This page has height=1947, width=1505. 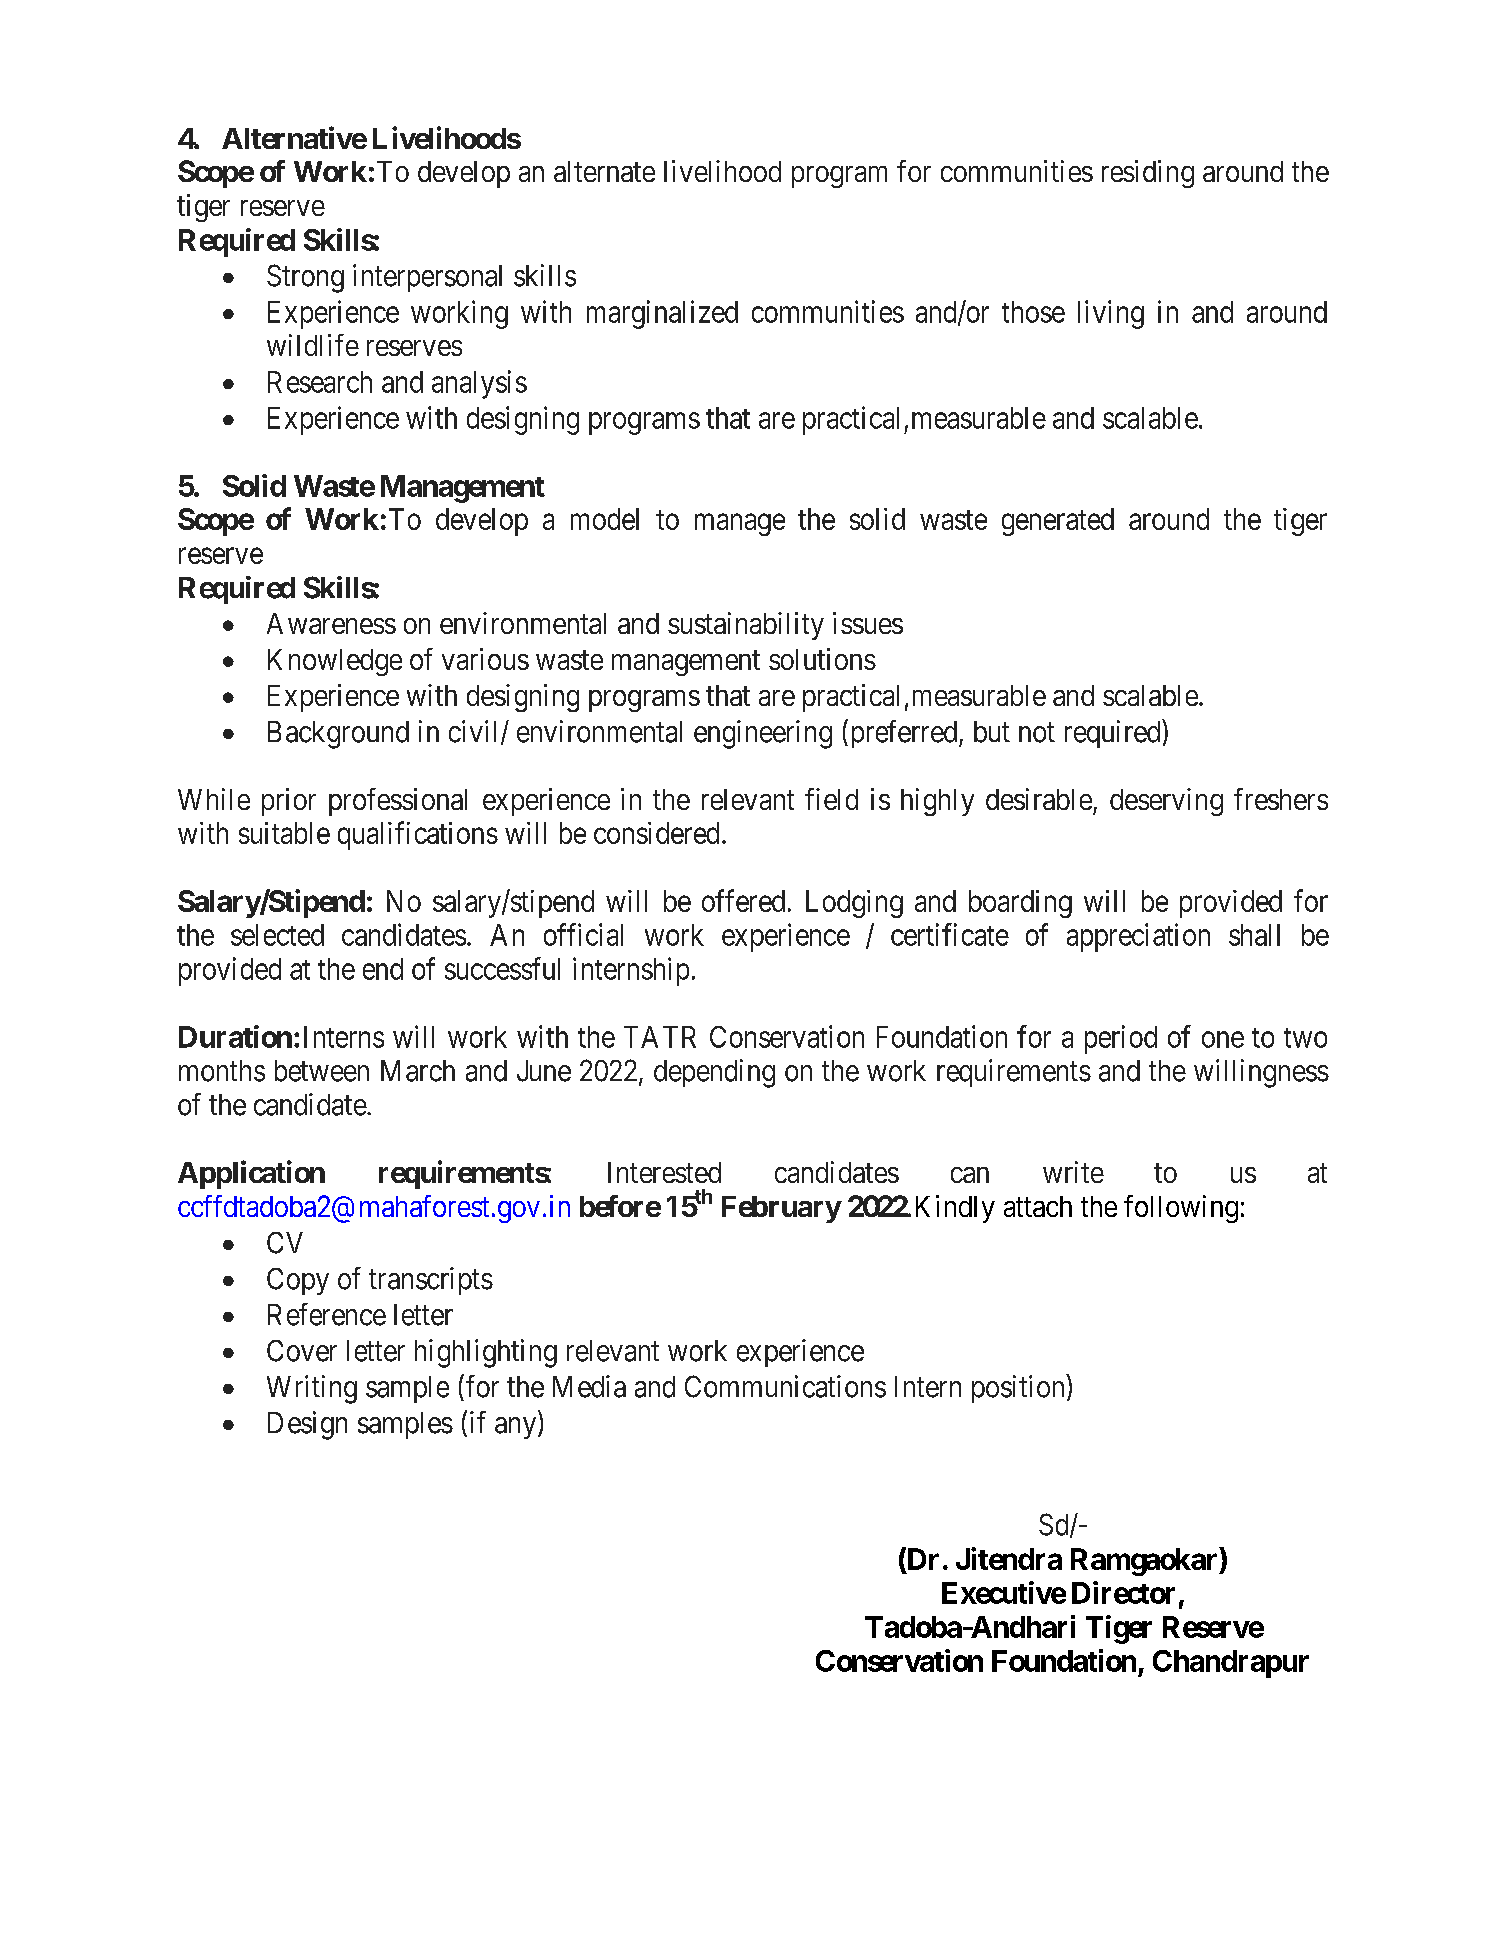 I want to click on February, so click(x=781, y=1209).
